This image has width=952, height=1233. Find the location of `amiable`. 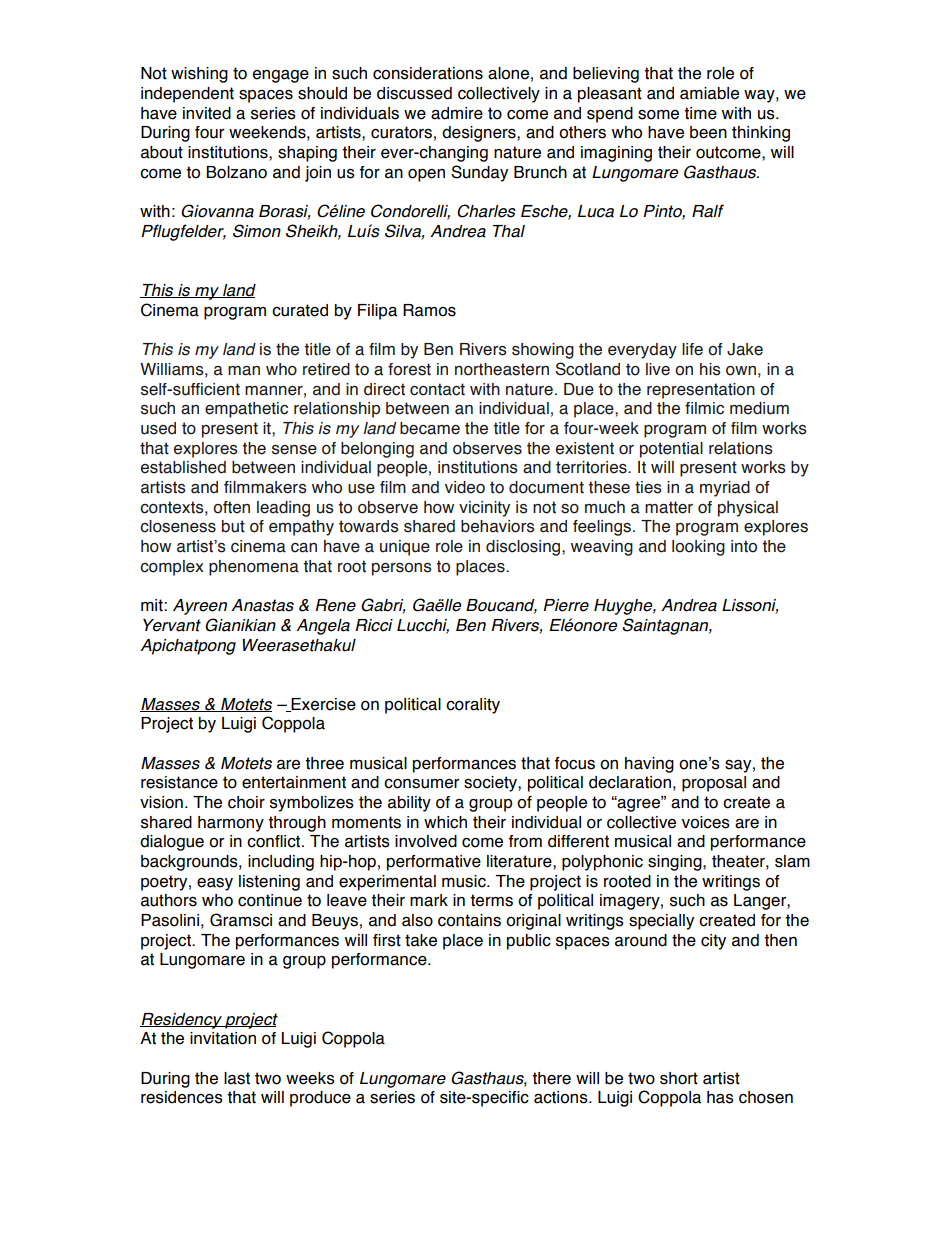

amiable is located at coordinates (709, 93).
